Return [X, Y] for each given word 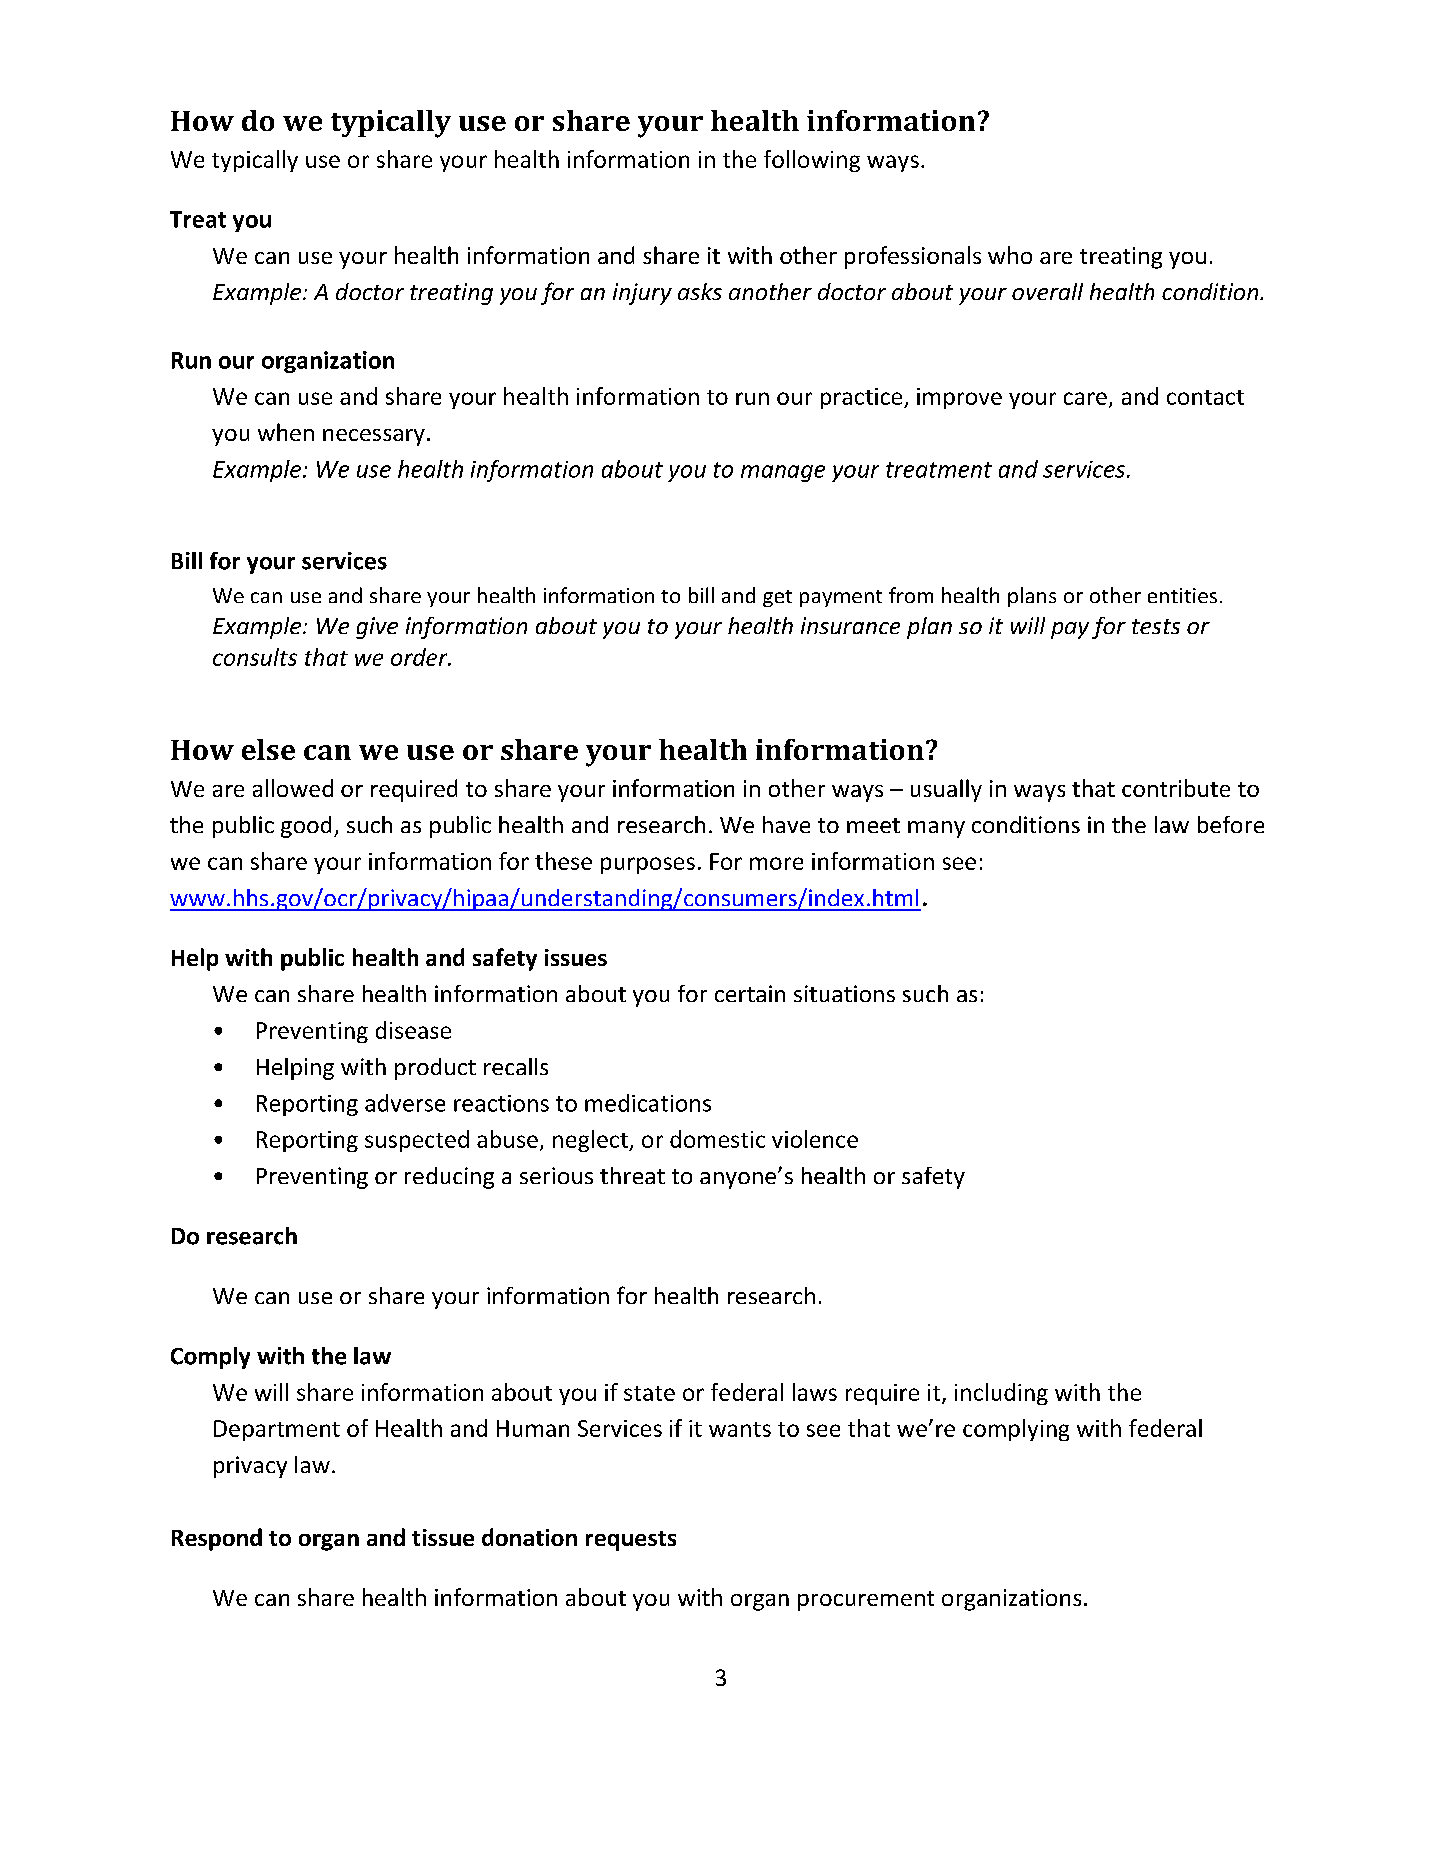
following [812, 161]
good [306, 827]
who [1010, 255]
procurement [866, 1601]
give [377, 628]
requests [631, 1541]
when [286, 432]
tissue [443, 1537]
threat [632, 1175]
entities [1182, 595]
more [776, 863]
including [1001, 1394]
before [1231, 824]
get [777, 598]
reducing [449, 1178]
